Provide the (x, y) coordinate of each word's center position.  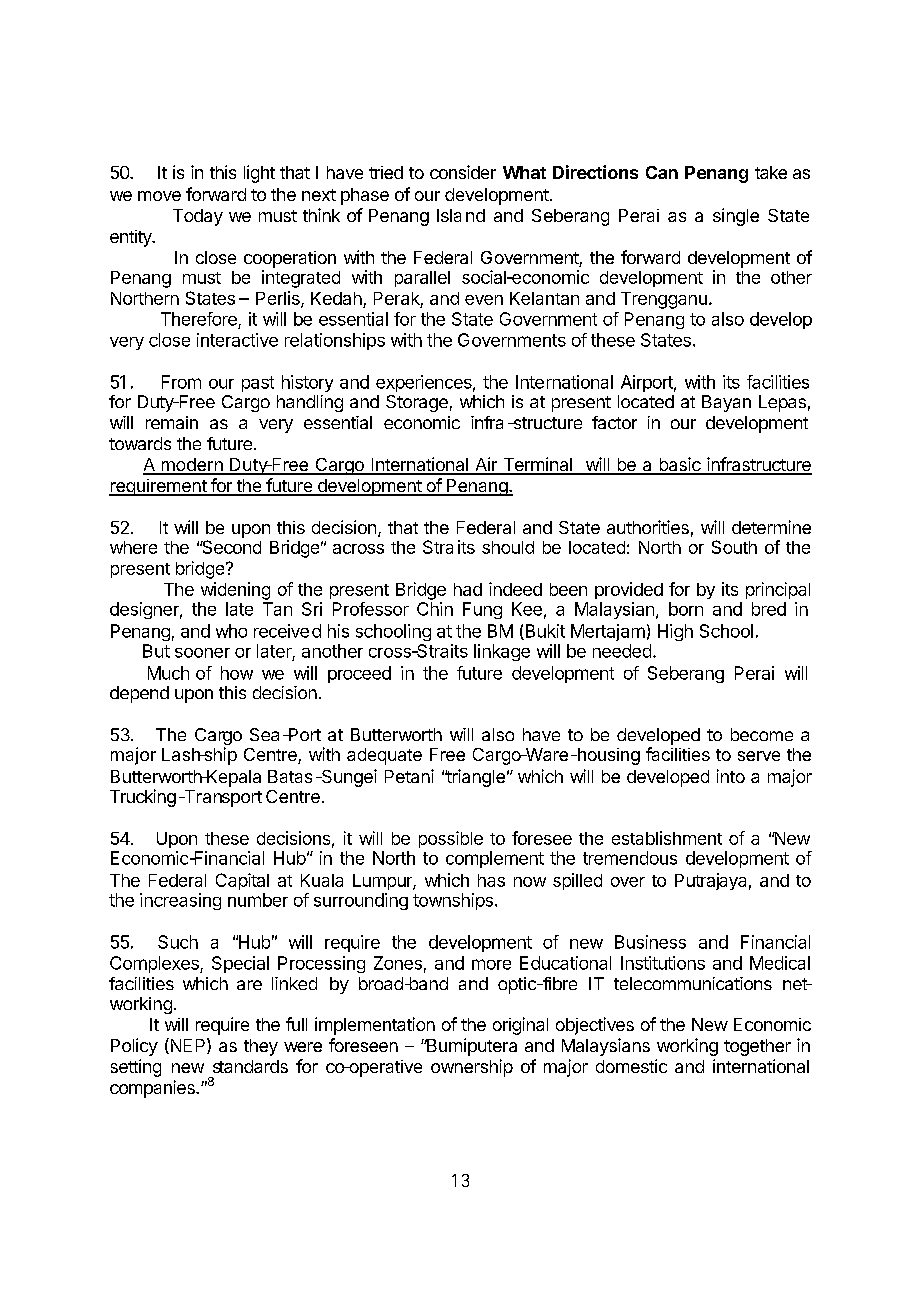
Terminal (537, 465)
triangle (475, 778)
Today (198, 217)
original (520, 1026)
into (731, 776)
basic (680, 465)
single (736, 217)
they (261, 1047)
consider (463, 172)
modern (192, 466)
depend (139, 694)
